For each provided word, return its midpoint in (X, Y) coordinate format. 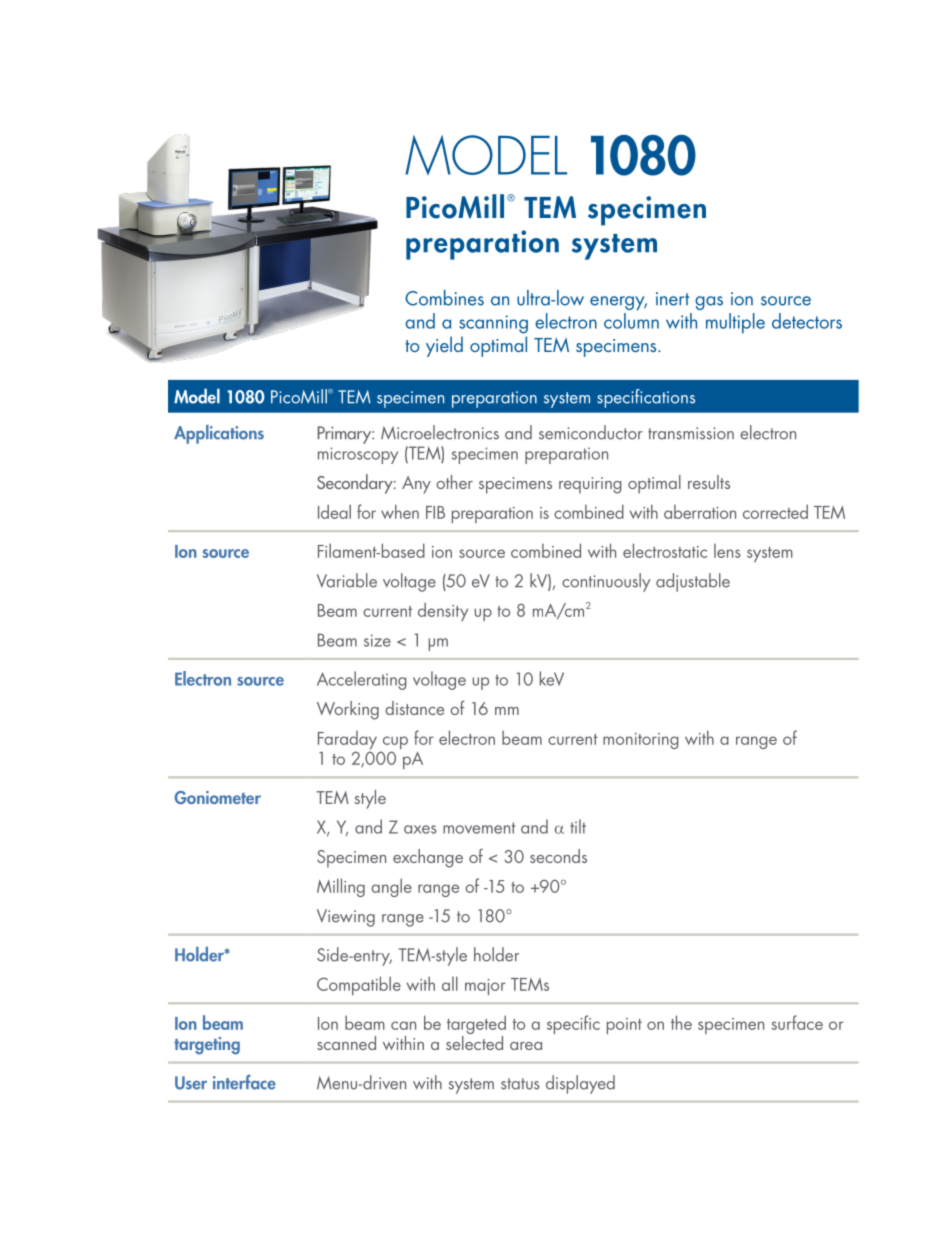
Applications (219, 434)
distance (414, 708)
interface (244, 1082)
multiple (735, 323)
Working (348, 710)
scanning (493, 324)
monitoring (641, 741)
